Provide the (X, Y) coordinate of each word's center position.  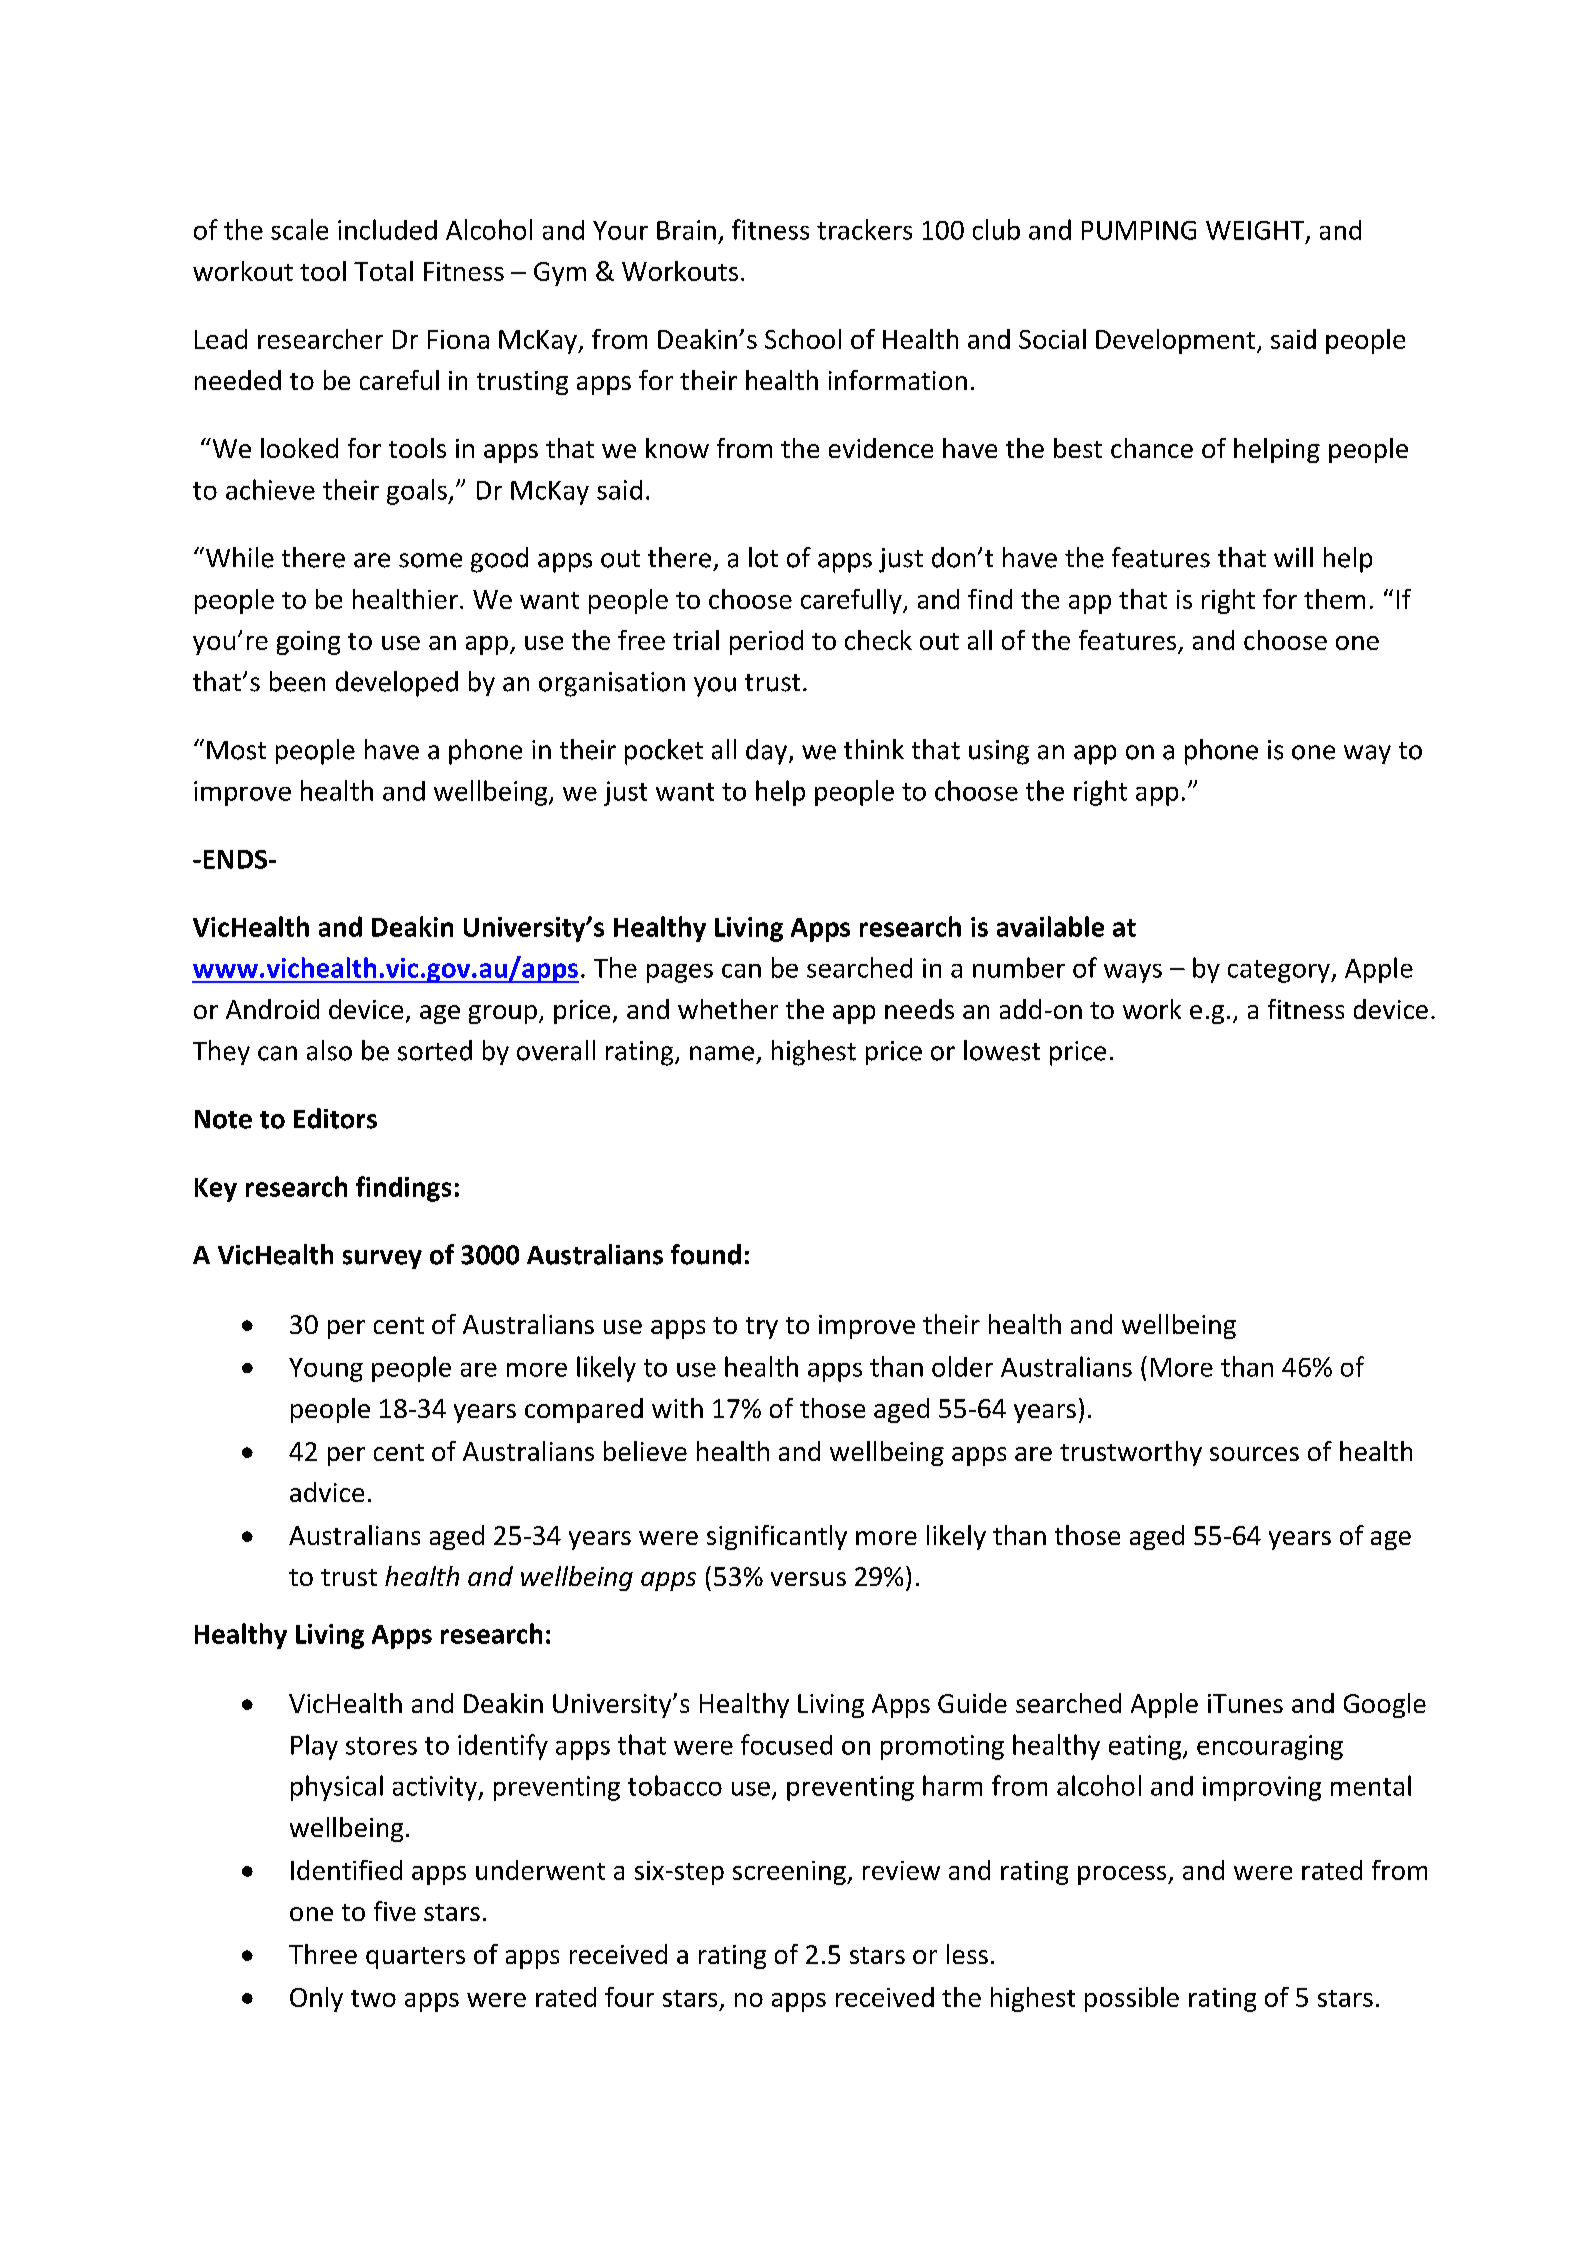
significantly (777, 1537)
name (722, 1053)
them (1334, 599)
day (768, 752)
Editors (335, 1118)
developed (397, 684)
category (1280, 971)
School (803, 339)
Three (323, 1954)
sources (1254, 1454)
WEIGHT (1256, 231)
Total (383, 271)
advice (327, 1492)
